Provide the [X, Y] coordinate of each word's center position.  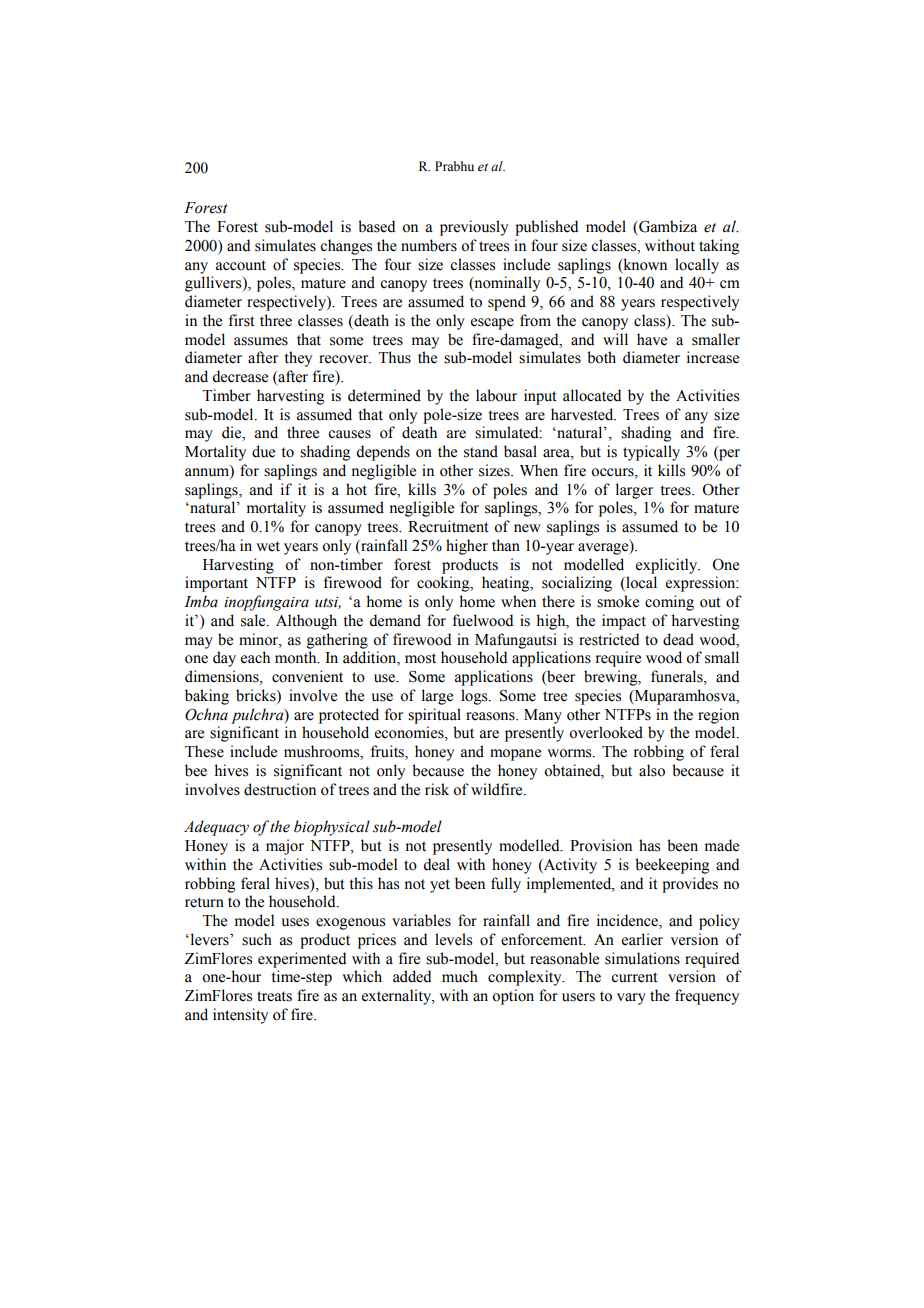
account [241, 265]
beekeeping [672, 866]
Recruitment [448, 526]
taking [719, 247]
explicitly [668, 566]
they [298, 359]
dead [678, 639]
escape [492, 324]
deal [436, 864]
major [285, 847]
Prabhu [454, 166]
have [652, 339]
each [255, 657]
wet [268, 546]
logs [475, 697]
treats [274, 996]
